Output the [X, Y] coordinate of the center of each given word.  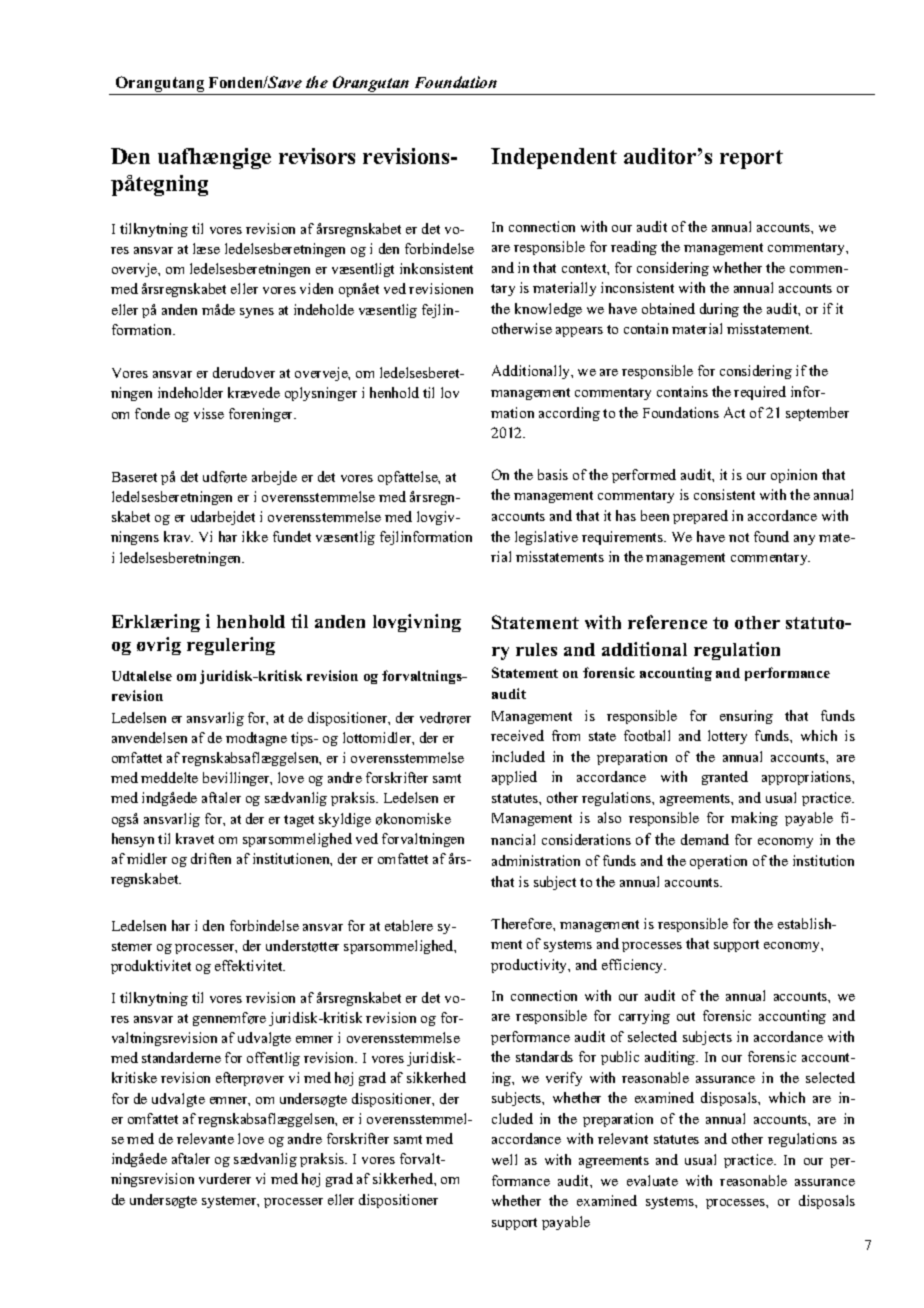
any [804, 540]
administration [536, 860]
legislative [546, 538]
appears [579, 332]
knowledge [548, 310]
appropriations [807, 778]
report [751, 159]
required [760, 393]
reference [667, 622]
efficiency [634, 966]
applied [514, 778]
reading [634, 248]
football [647, 735]
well [504, 1159]
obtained [668, 308]
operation [718, 862]
